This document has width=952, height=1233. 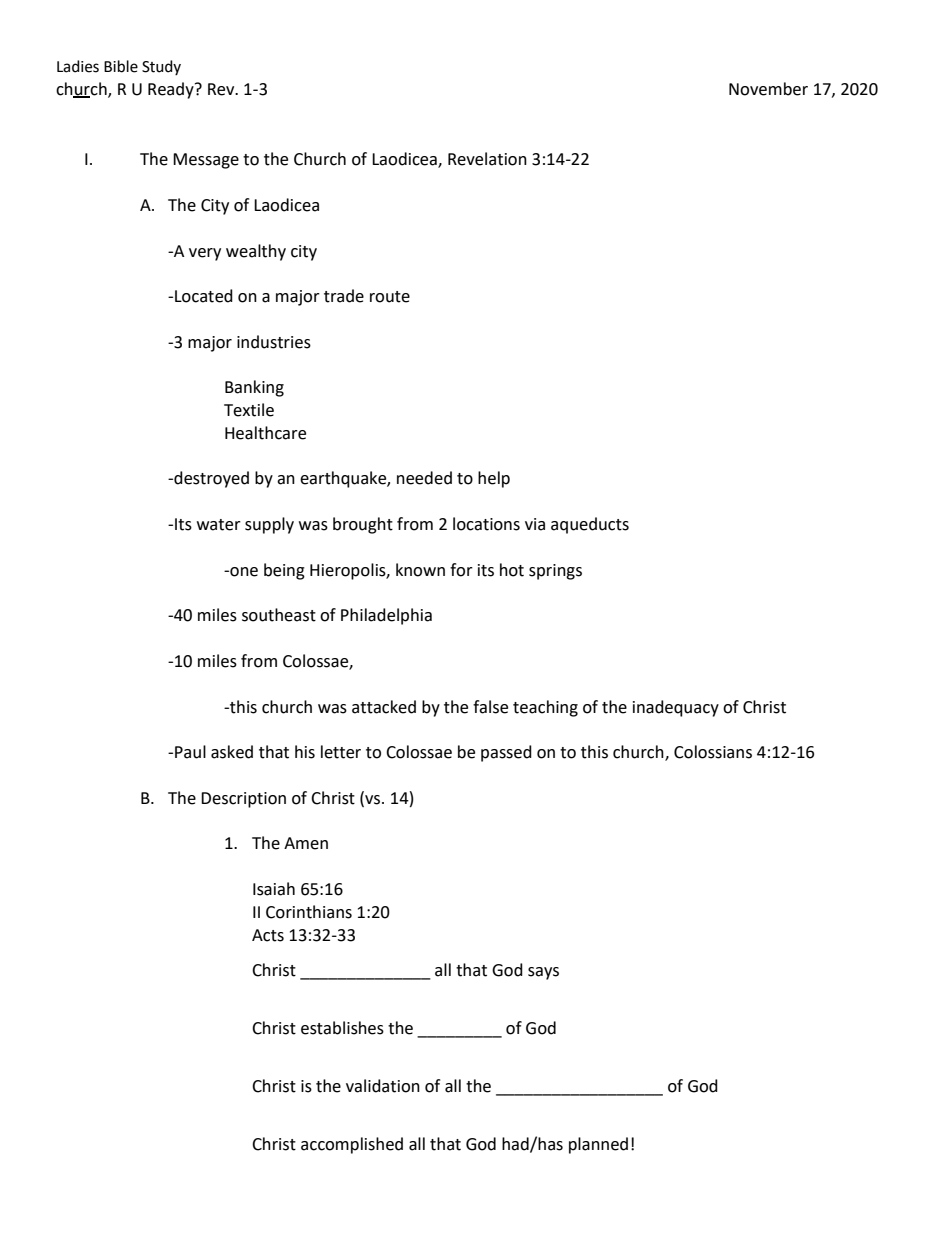 I want to click on inadequacy, so click(x=676, y=708).
